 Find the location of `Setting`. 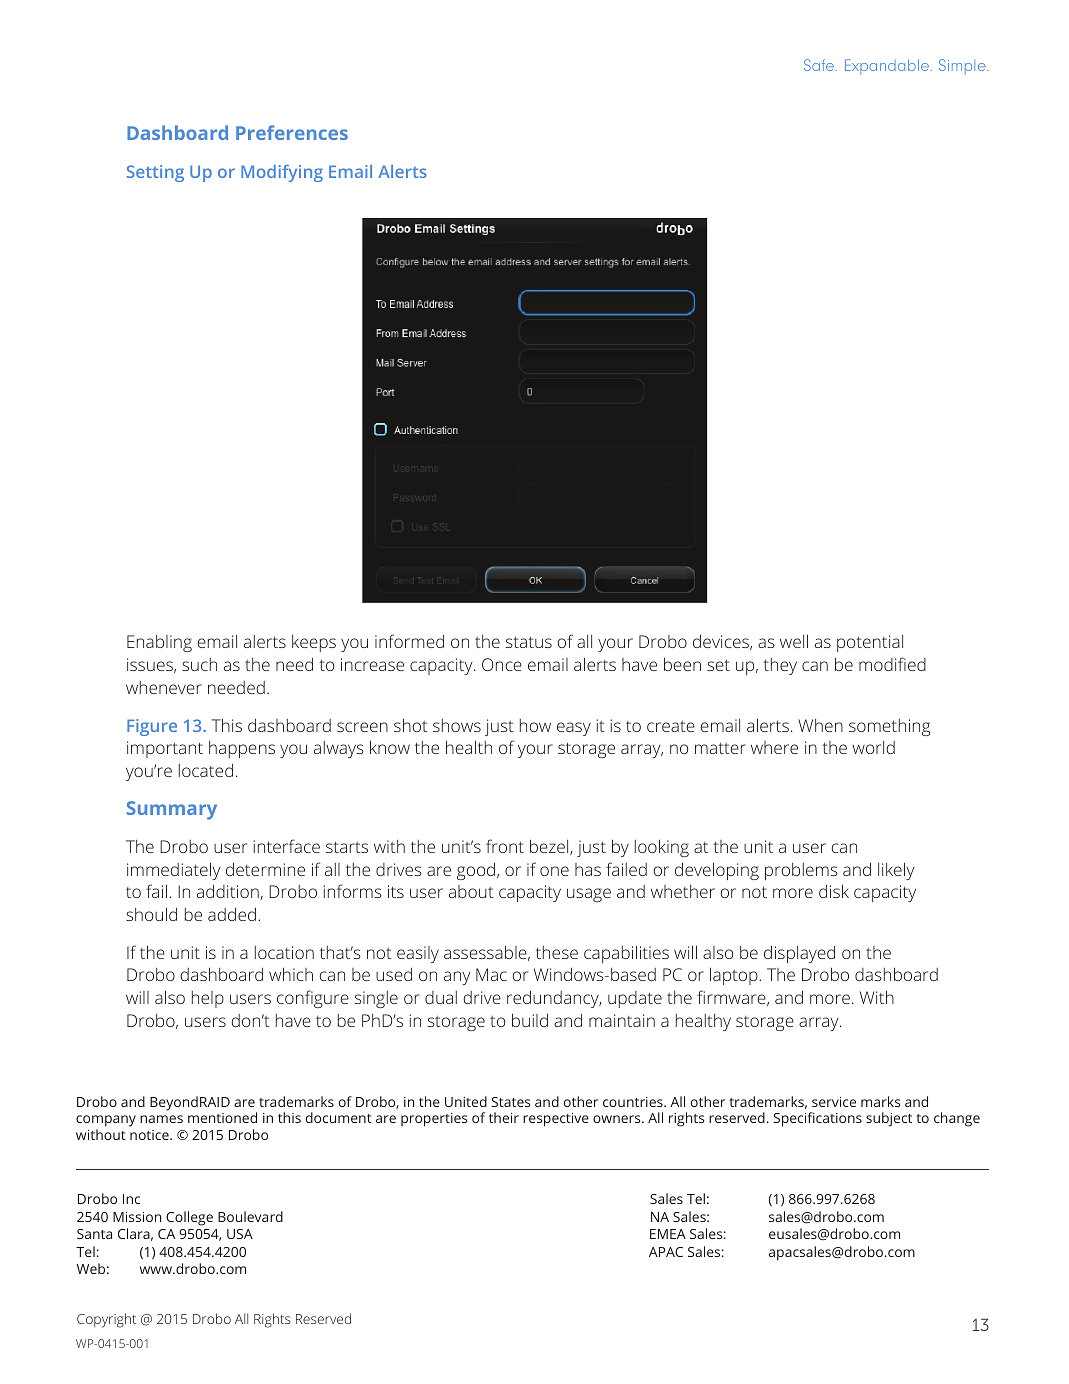

Setting is located at coordinates (155, 173).
